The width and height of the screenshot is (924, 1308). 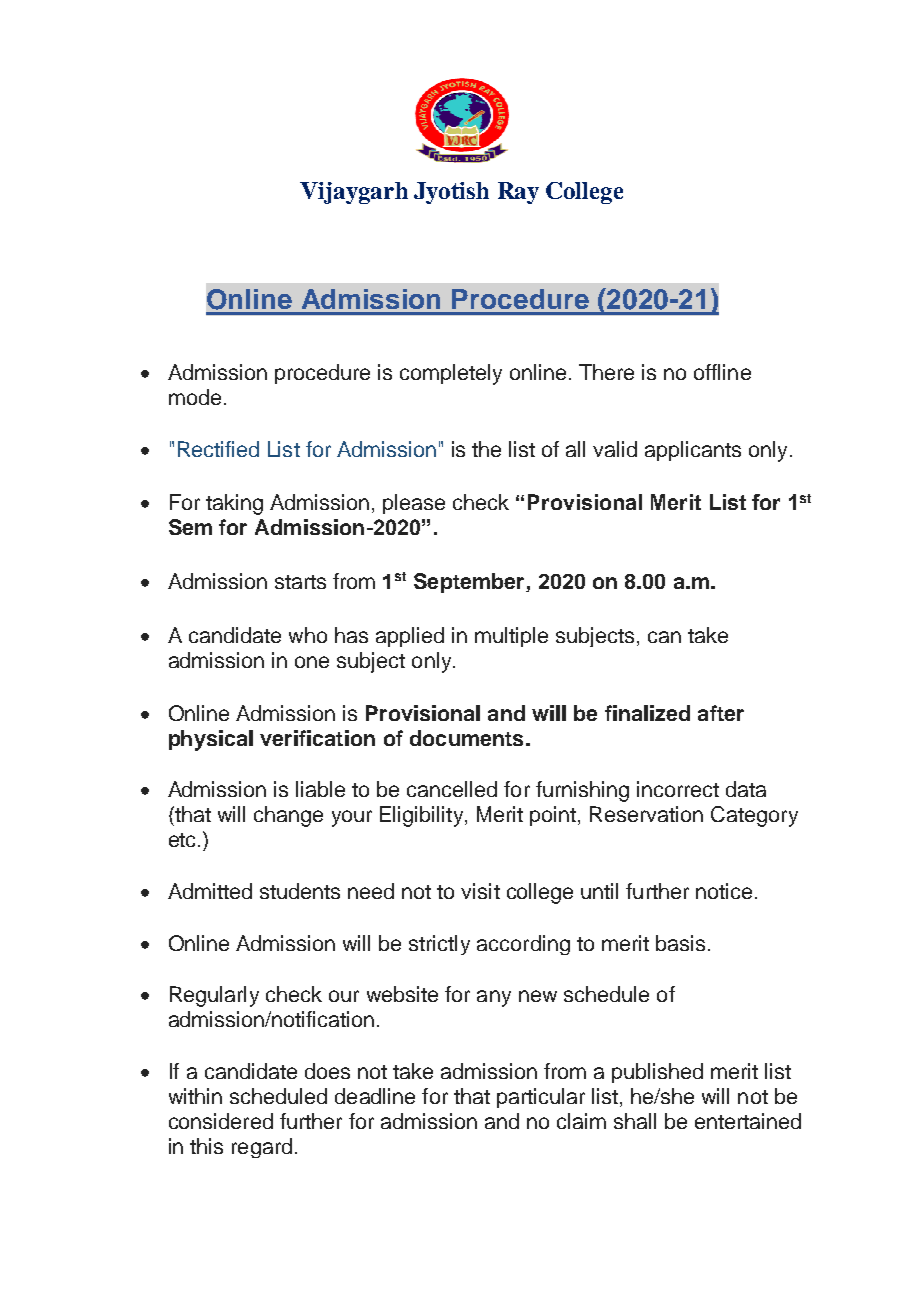 I want to click on considered, so click(x=221, y=1121).
